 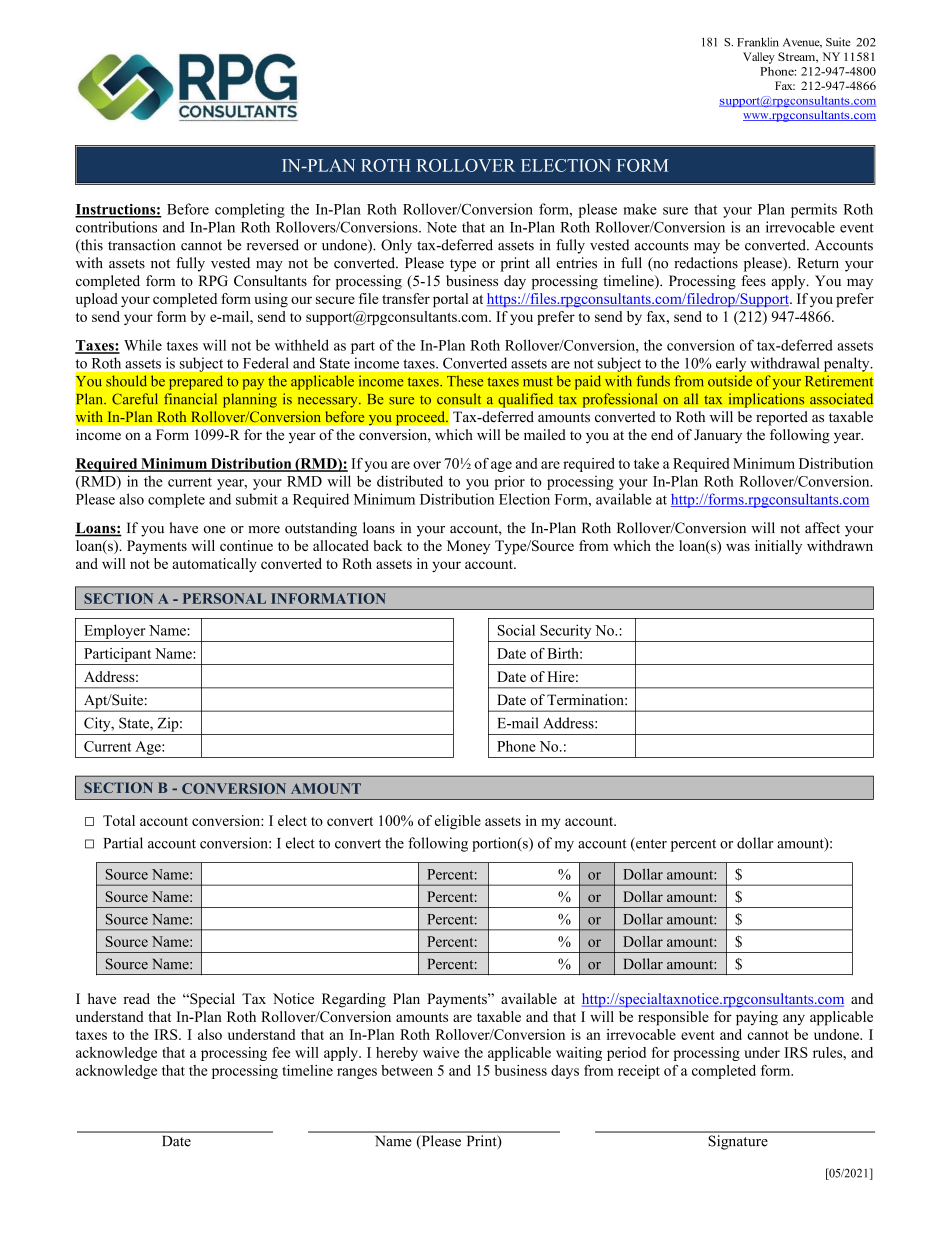 I want to click on Valley, so click(x=759, y=58).
